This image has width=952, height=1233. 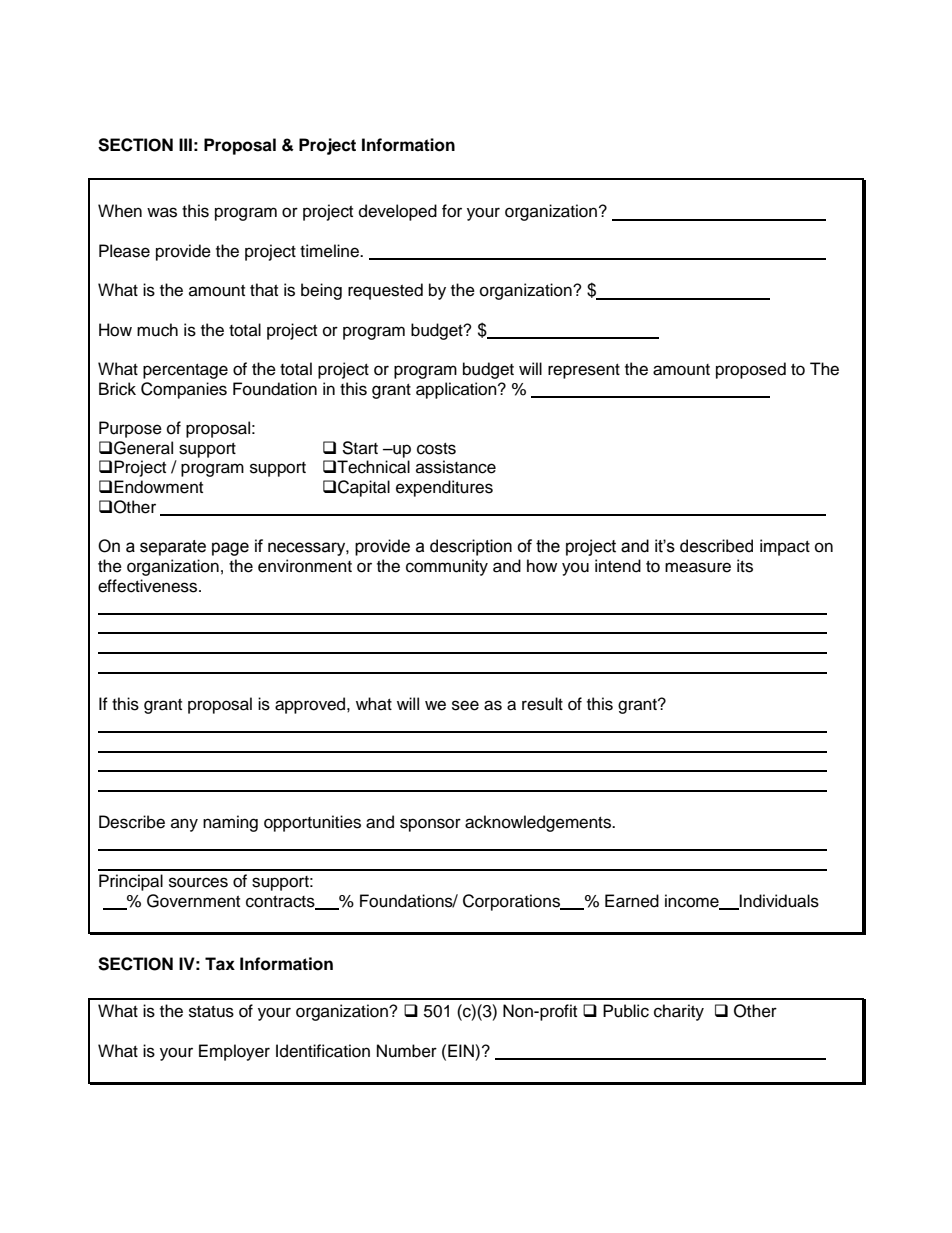 What do you see at coordinates (457, 390) in the image?
I see `application` at bounding box center [457, 390].
